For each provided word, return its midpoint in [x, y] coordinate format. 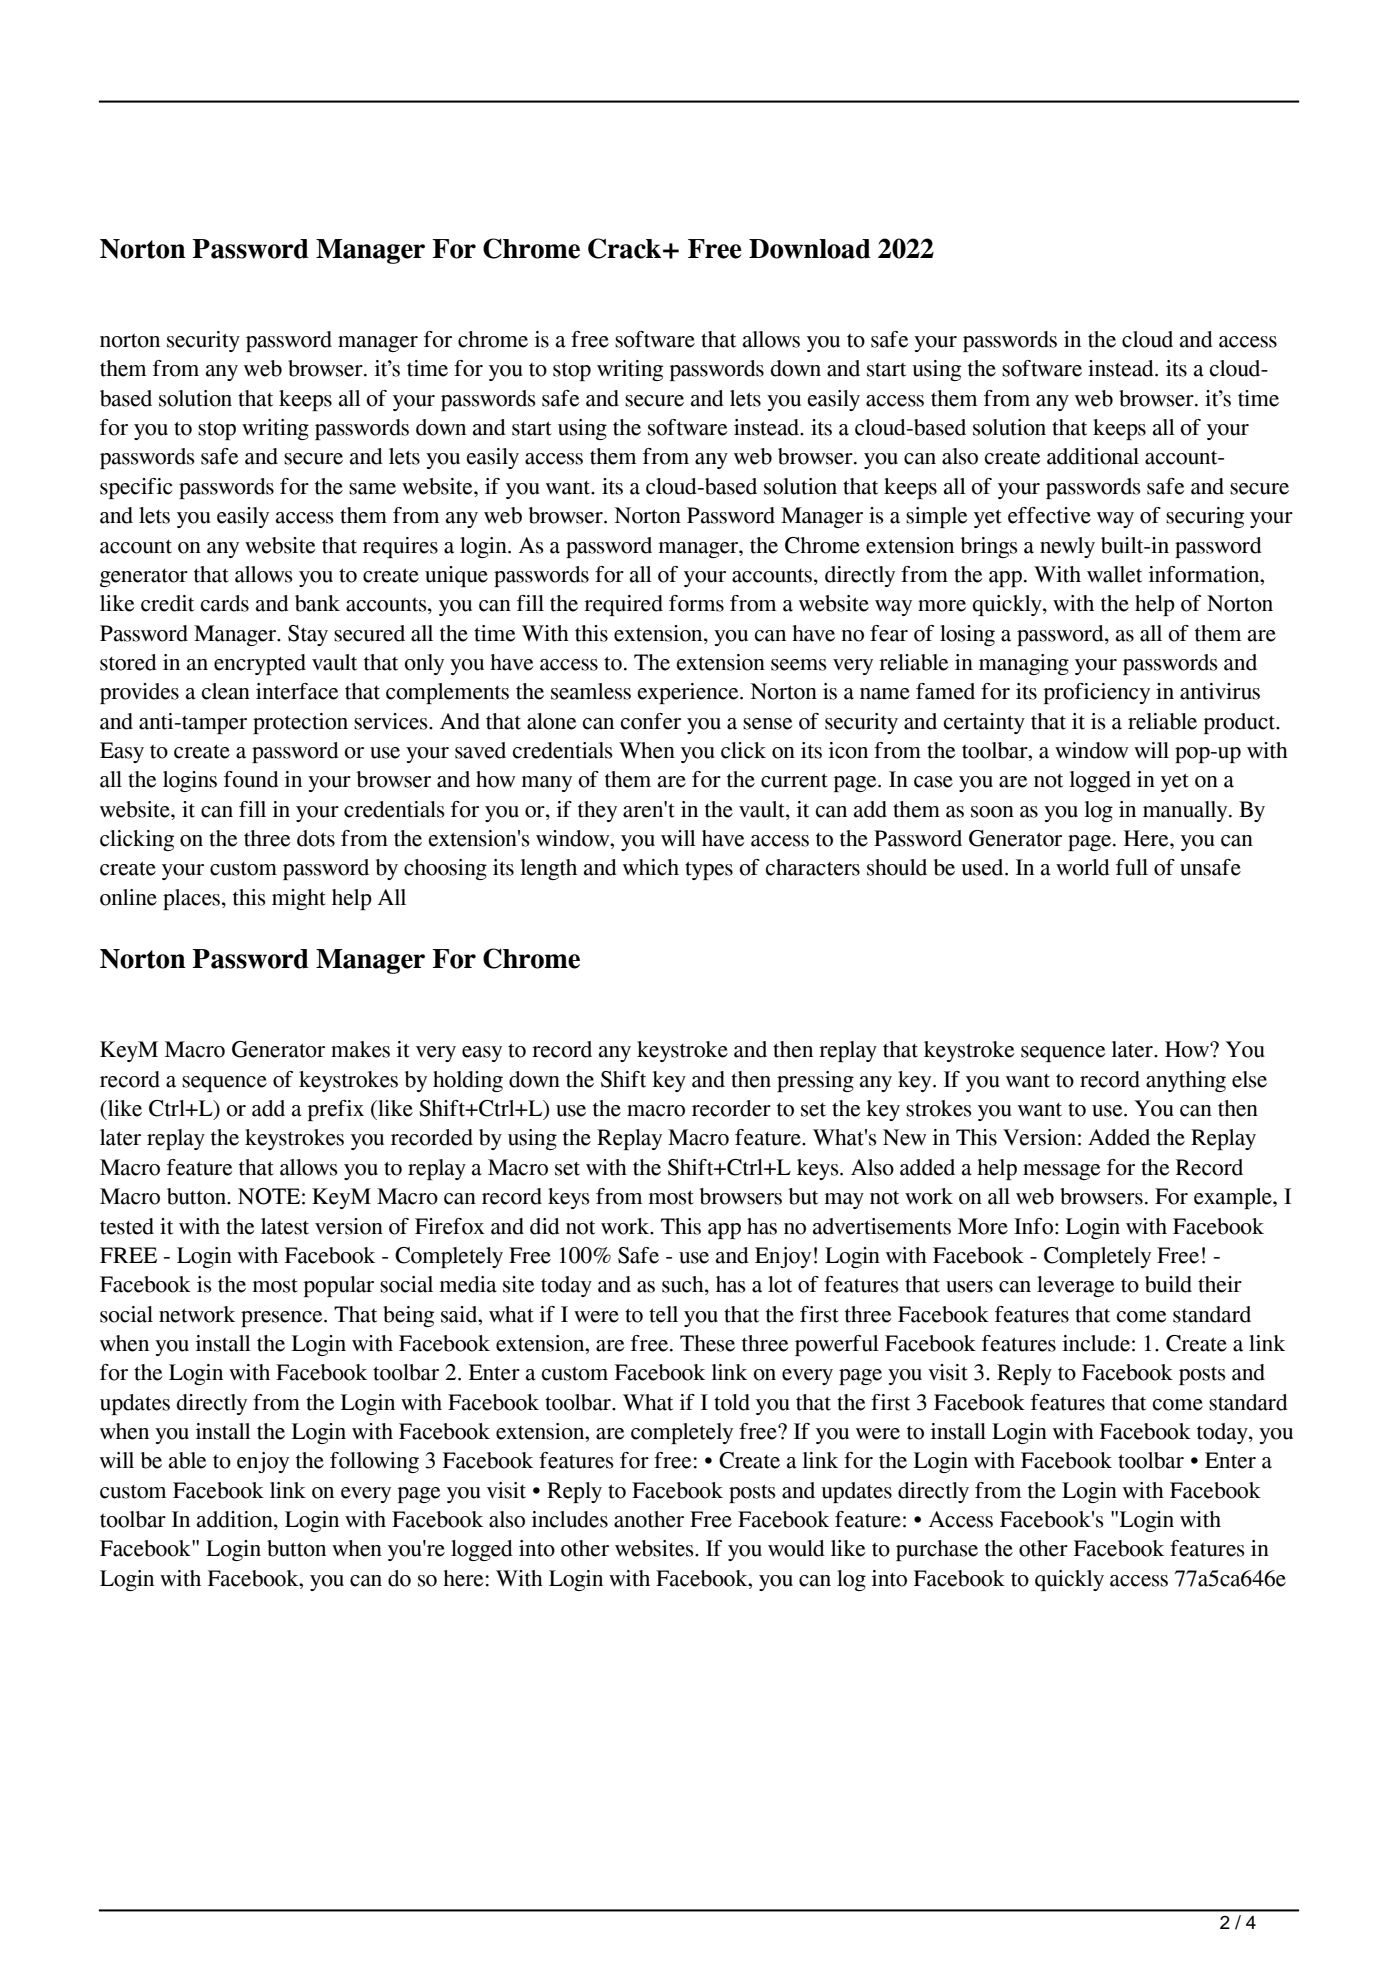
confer [650, 721]
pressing [815, 1081]
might [299, 899]
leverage [1076, 1286]
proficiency [1097, 693]
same [372, 489]
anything [1186, 1081]
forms [696, 603]
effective [1049, 515]
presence [283, 1319]
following [374, 1462]
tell [663, 1314]
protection [300, 723]
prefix [336, 1110]
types [709, 870]
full [1132, 867]
